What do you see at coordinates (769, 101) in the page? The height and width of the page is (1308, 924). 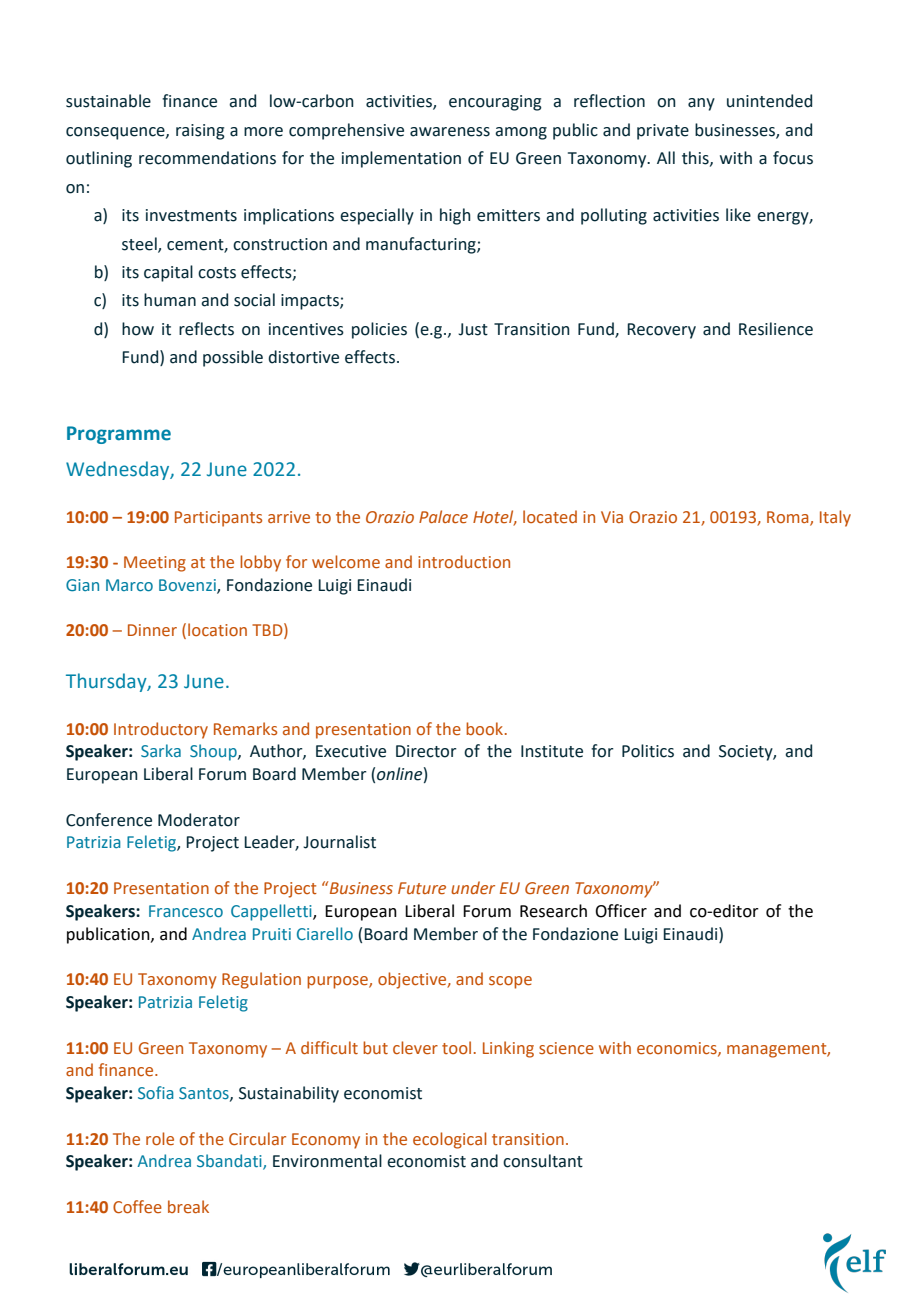 I see `unintended` at bounding box center [769, 101].
